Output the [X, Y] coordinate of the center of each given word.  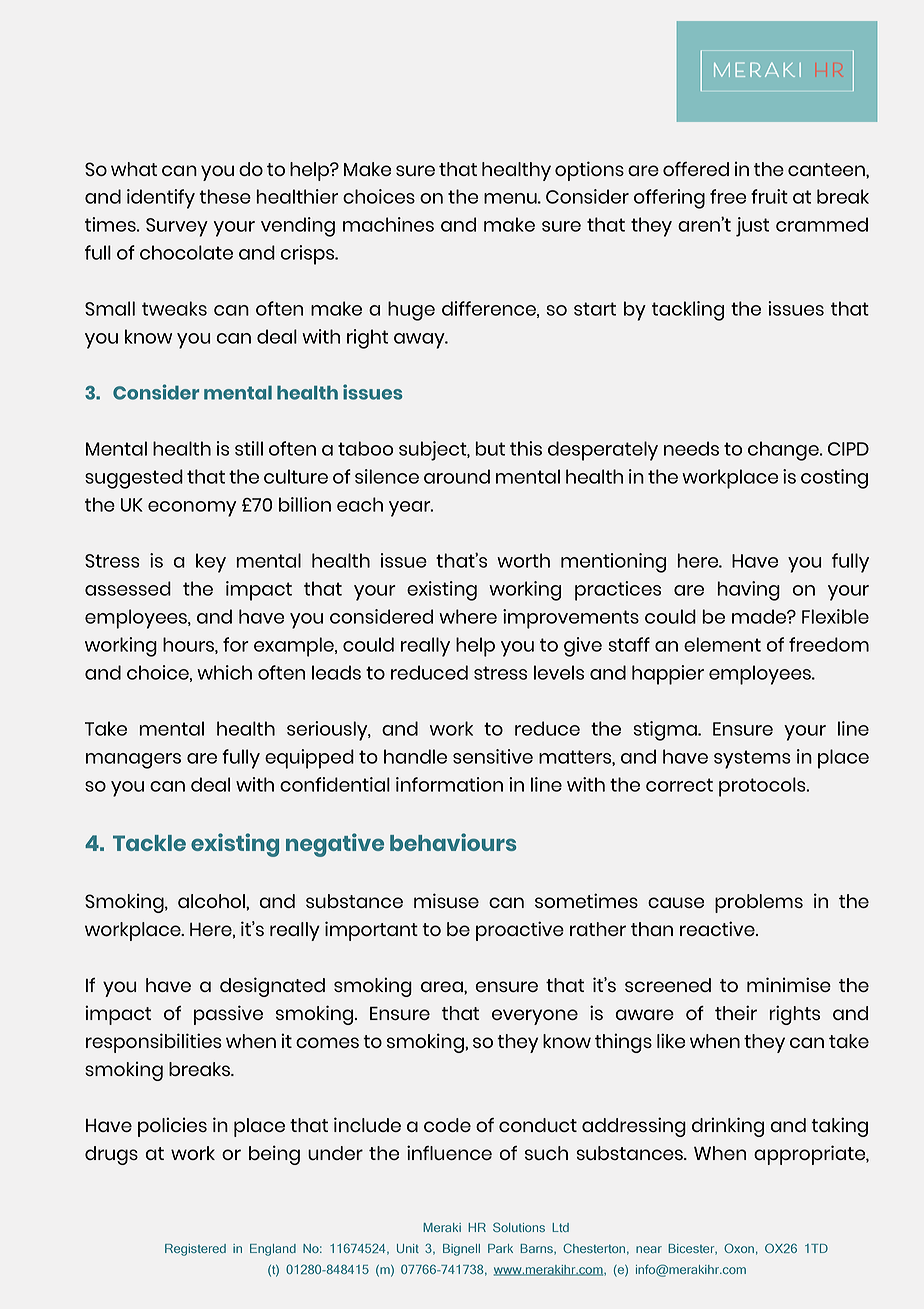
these [225, 196]
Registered [195, 1250]
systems [752, 759]
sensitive [493, 756]
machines [388, 224]
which [224, 672]
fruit [769, 196]
